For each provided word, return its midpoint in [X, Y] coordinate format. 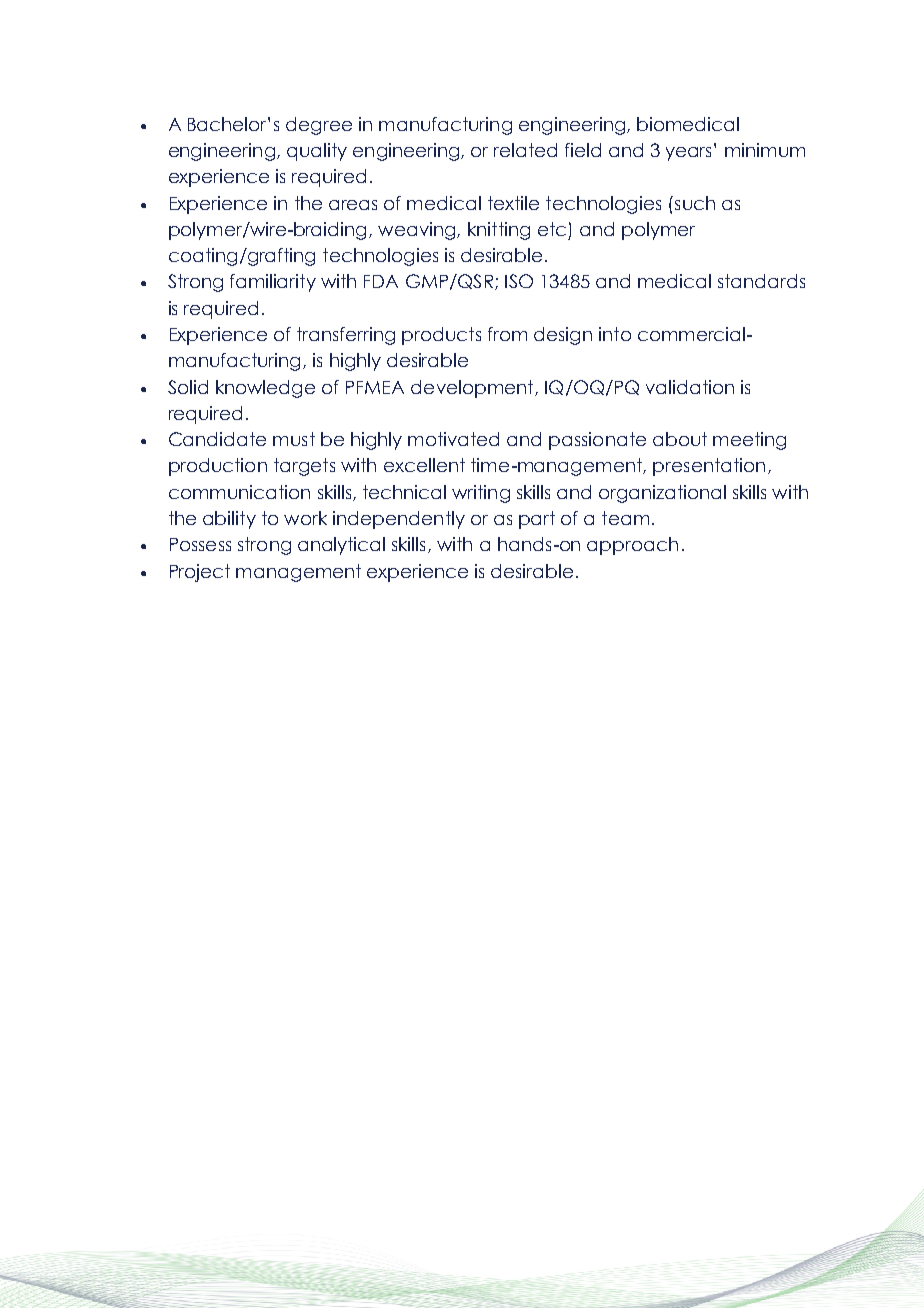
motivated [453, 439]
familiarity [273, 283]
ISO [519, 281]
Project [200, 573]
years [690, 152]
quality [317, 152]
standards [761, 281]
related [525, 150]
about [680, 439]
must [294, 439]
